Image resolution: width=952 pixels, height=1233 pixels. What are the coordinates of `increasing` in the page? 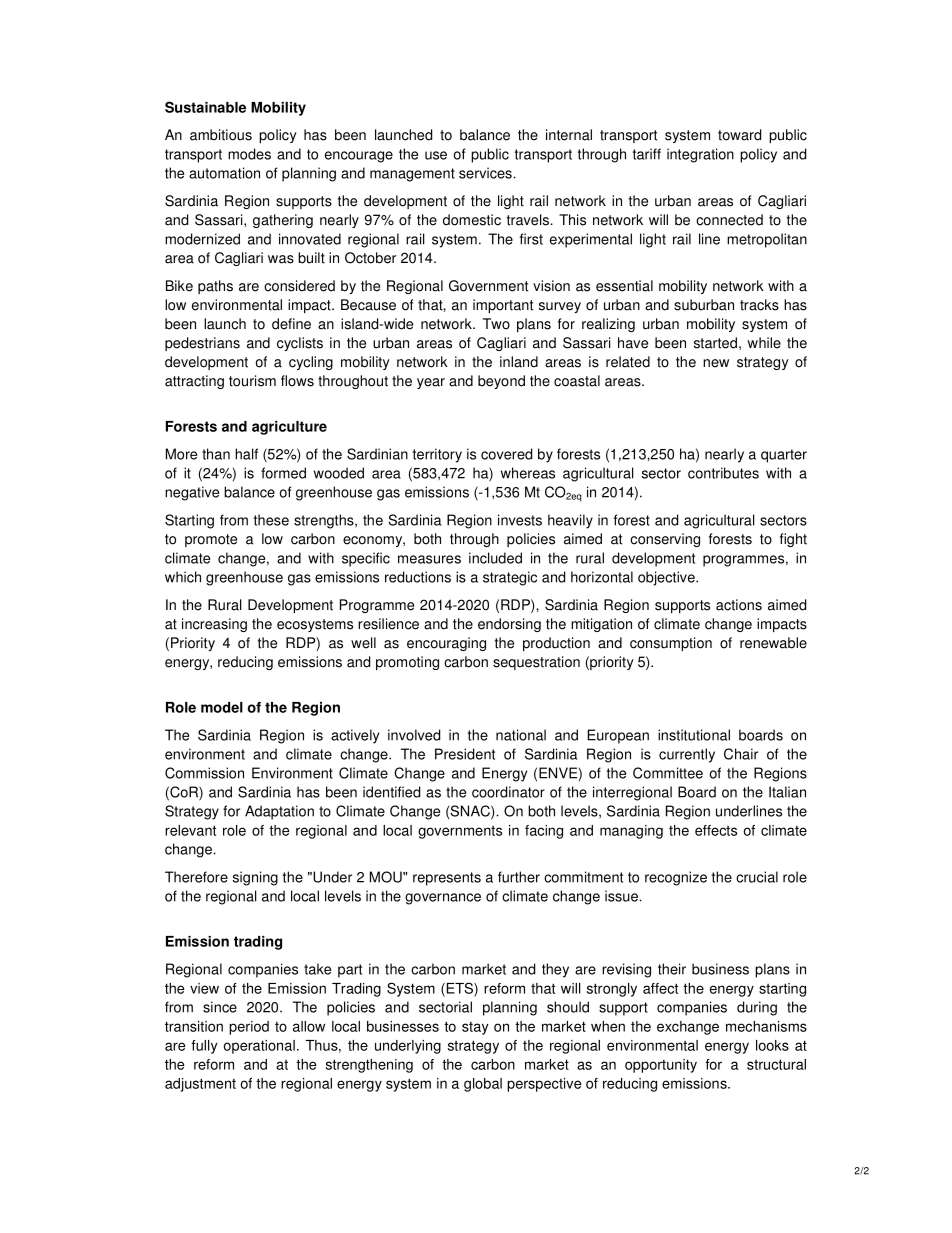 It's located at (214, 625).
